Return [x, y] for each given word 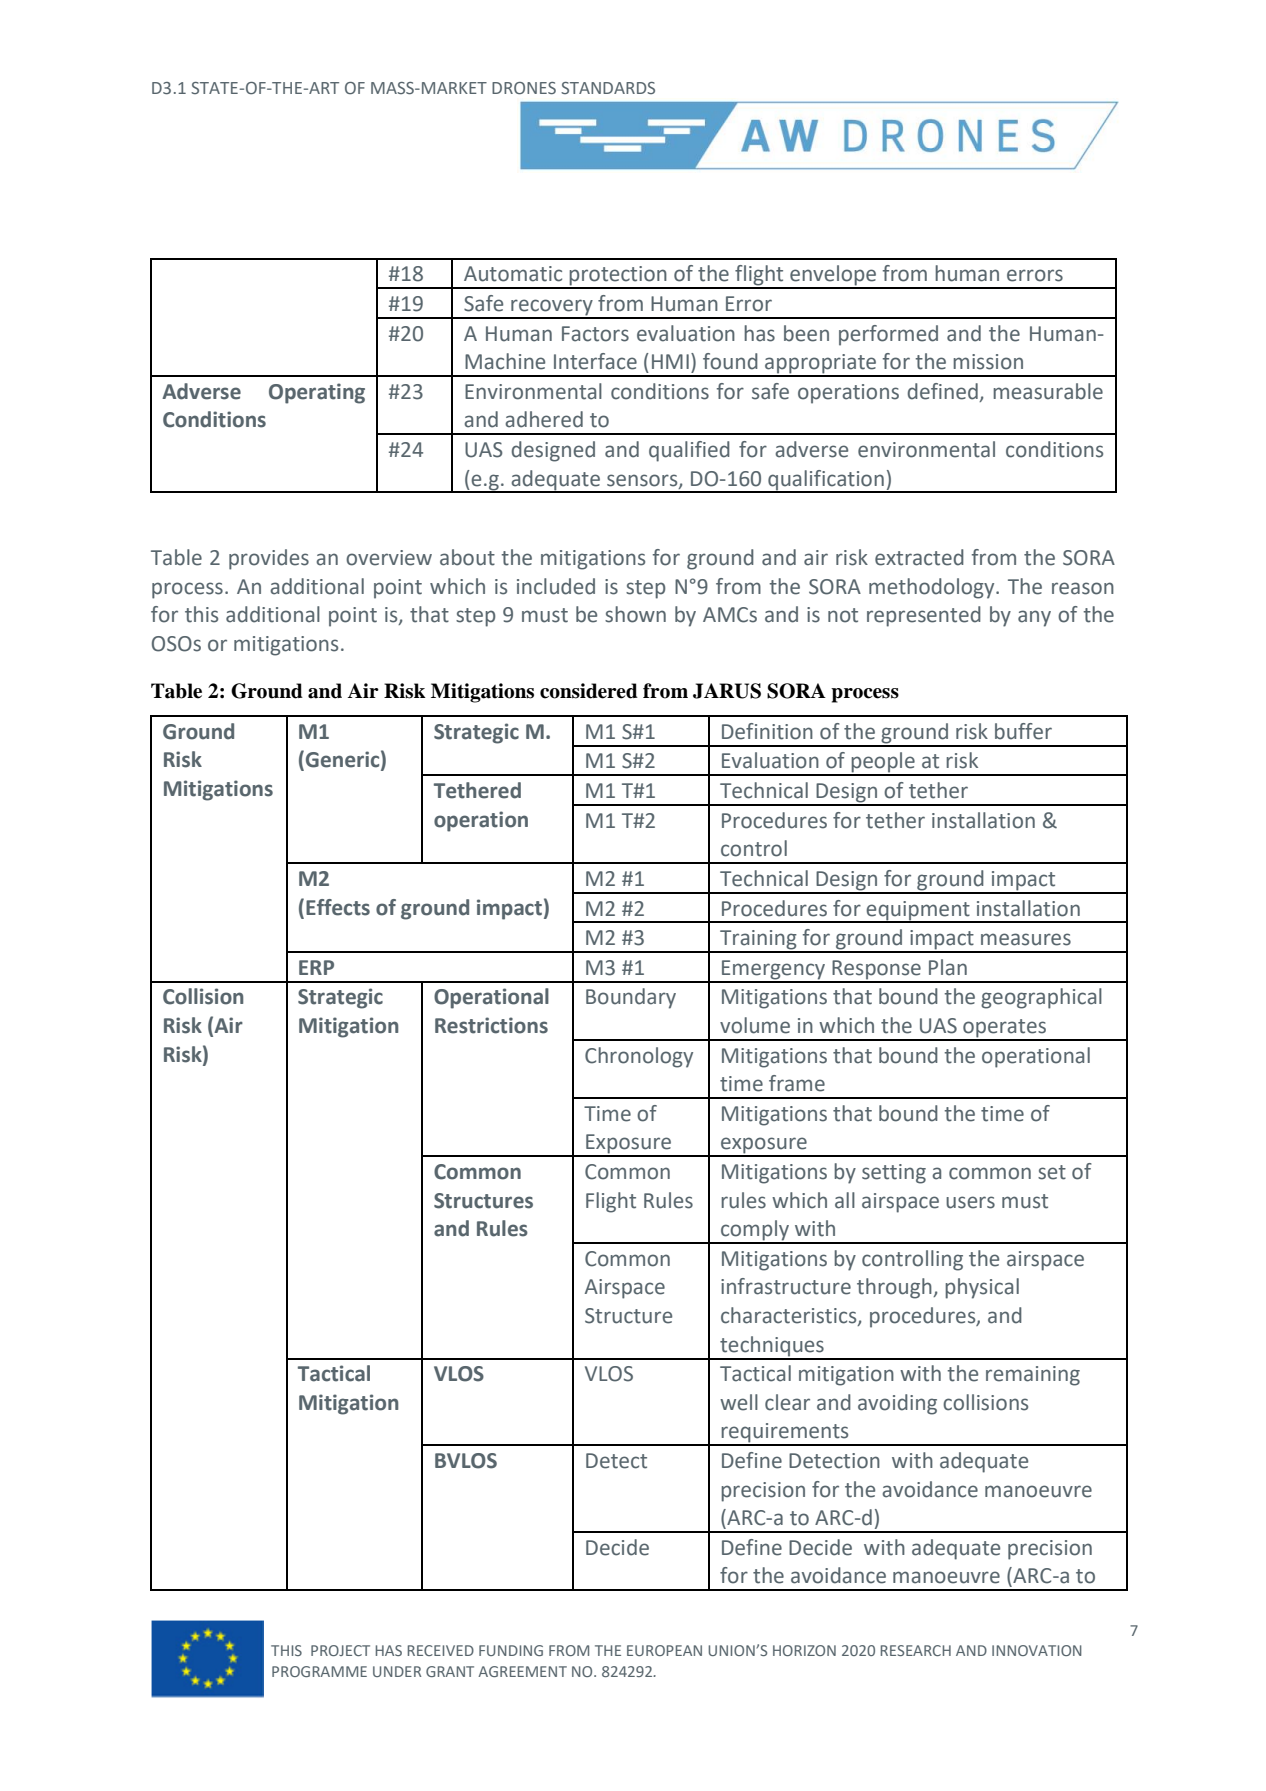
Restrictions [491, 1025]
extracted [919, 557]
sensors [643, 481]
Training [758, 941]
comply [755, 1231]
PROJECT [340, 1650]
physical [982, 1288]
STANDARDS [608, 88]
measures [1026, 939]
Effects [338, 907]
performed [888, 335]
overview [389, 558]
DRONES [524, 88]
